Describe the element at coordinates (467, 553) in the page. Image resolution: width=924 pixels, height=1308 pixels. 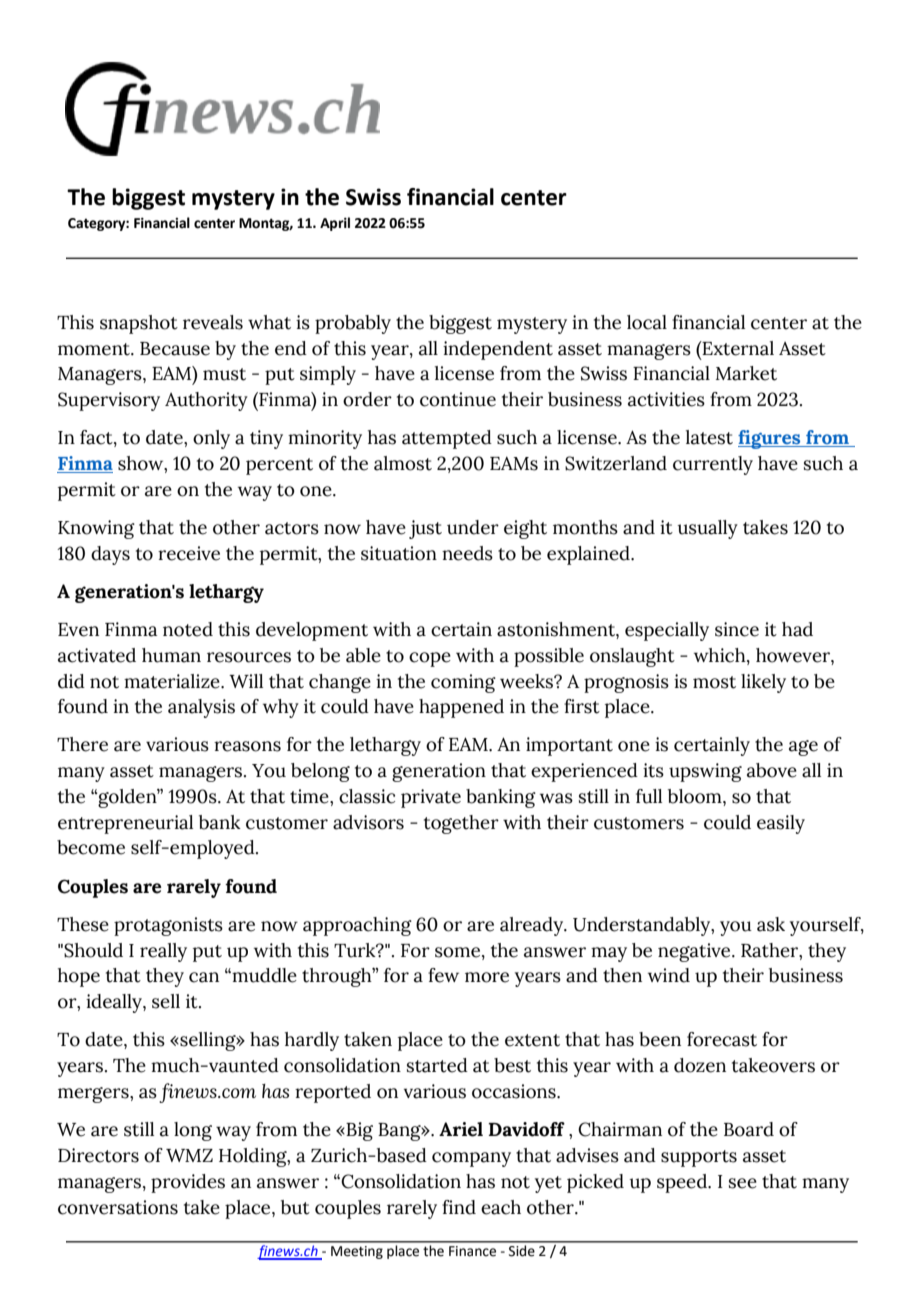
I see `needs` at that location.
